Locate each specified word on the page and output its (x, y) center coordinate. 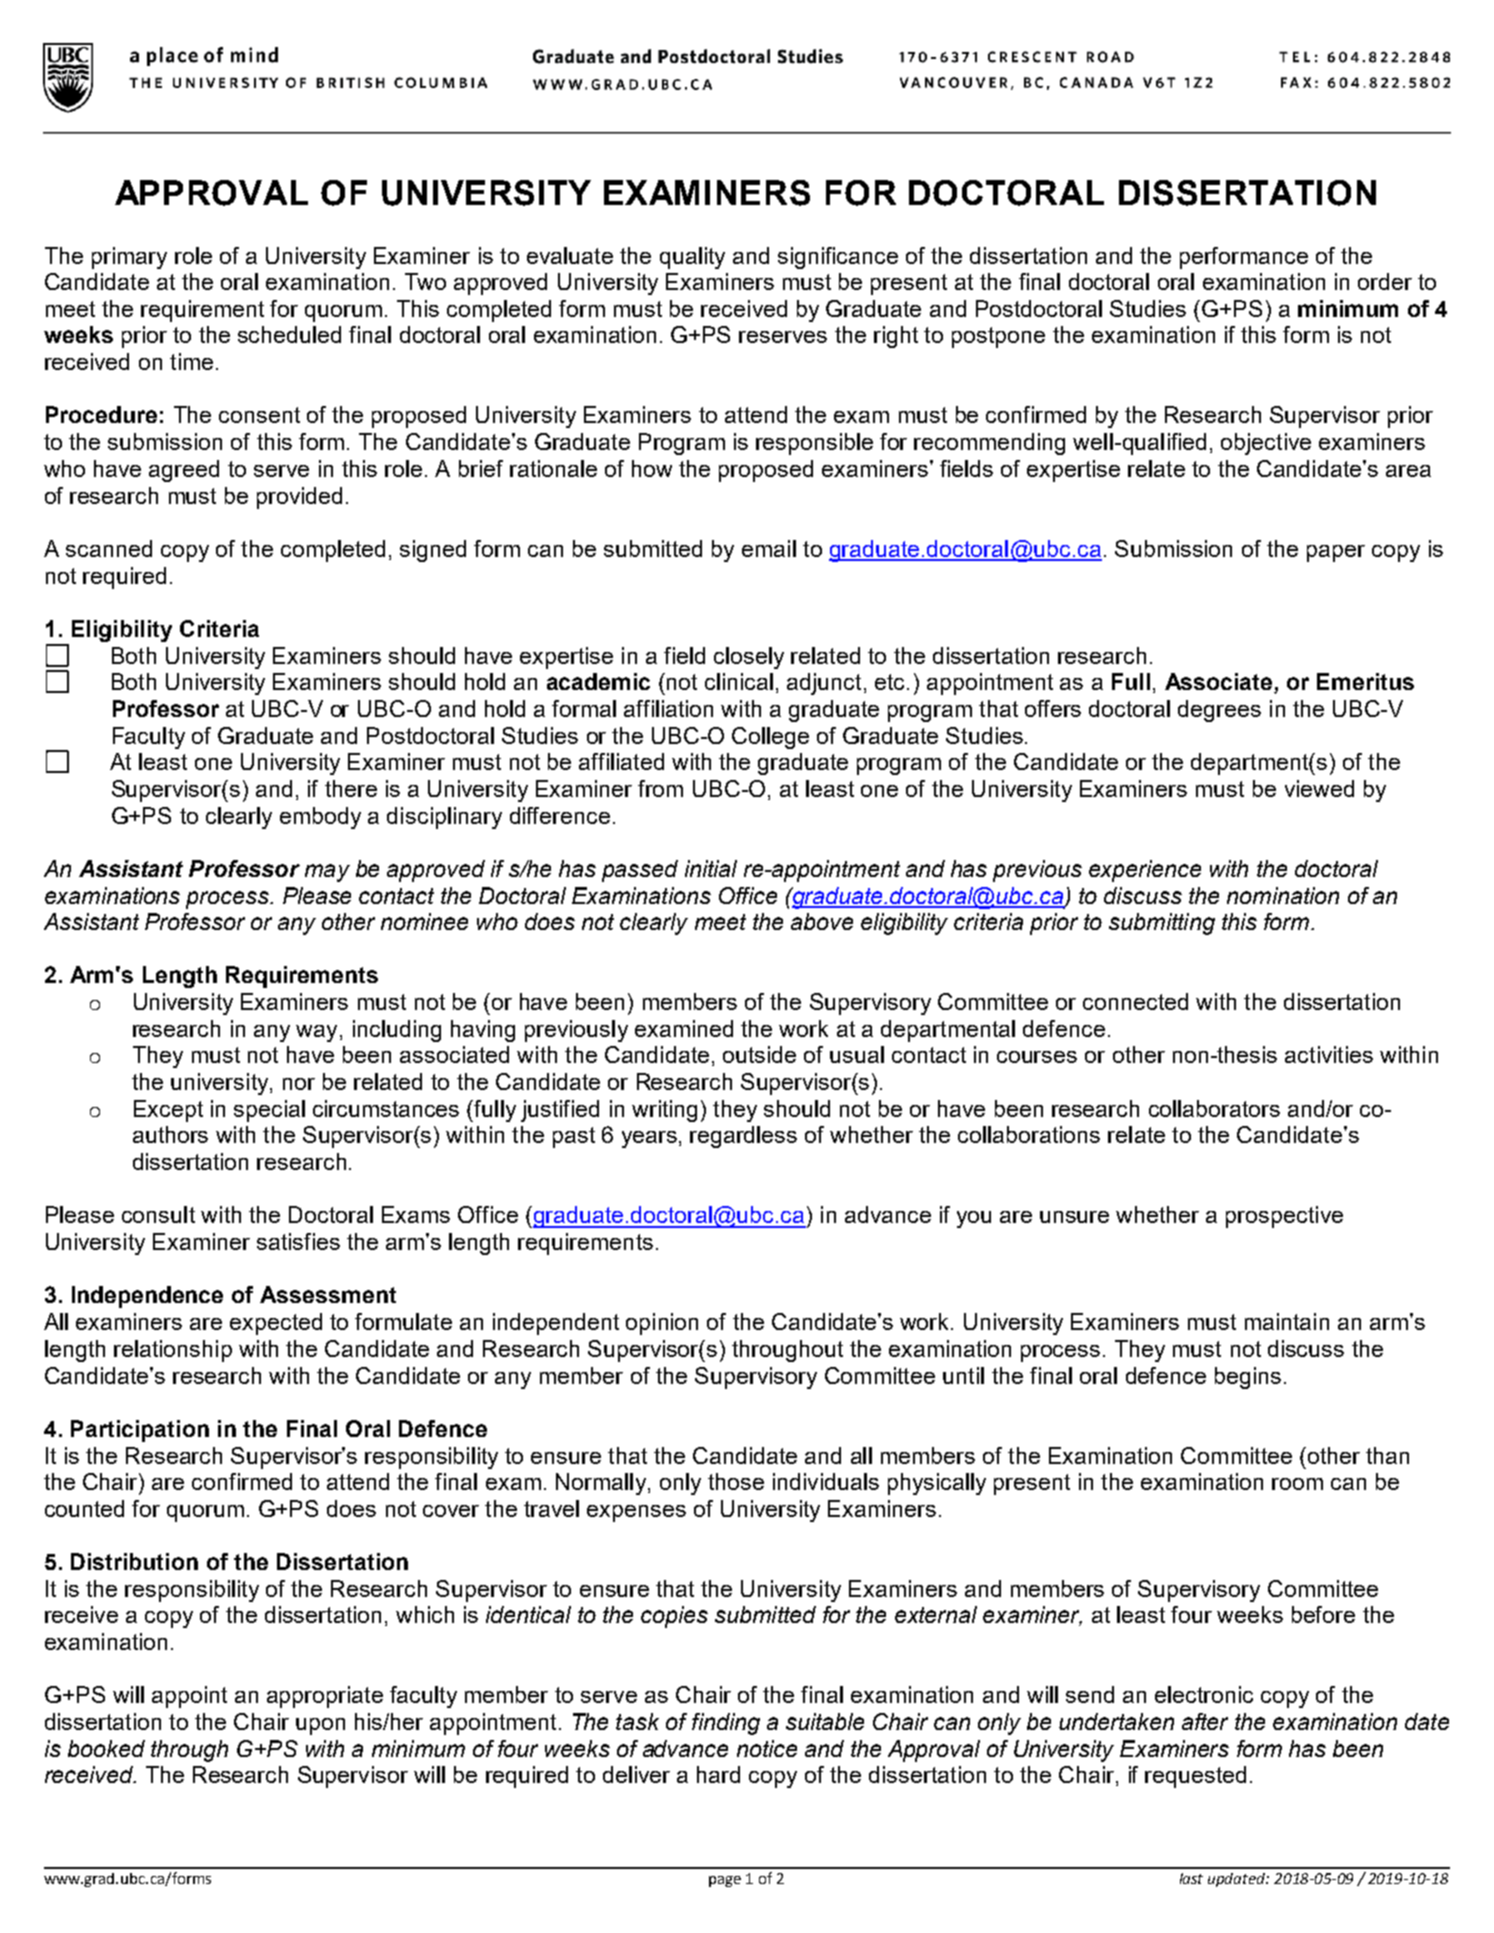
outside (759, 1054)
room (1297, 1484)
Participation (140, 1431)
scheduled (289, 334)
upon (320, 1726)
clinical (739, 681)
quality (692, 258)
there (351, 788)
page (725, 1881)
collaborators (1214, 1108)
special (269, 1111)
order (1385, 281)
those (736, 1481)
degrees (1219, 711)
